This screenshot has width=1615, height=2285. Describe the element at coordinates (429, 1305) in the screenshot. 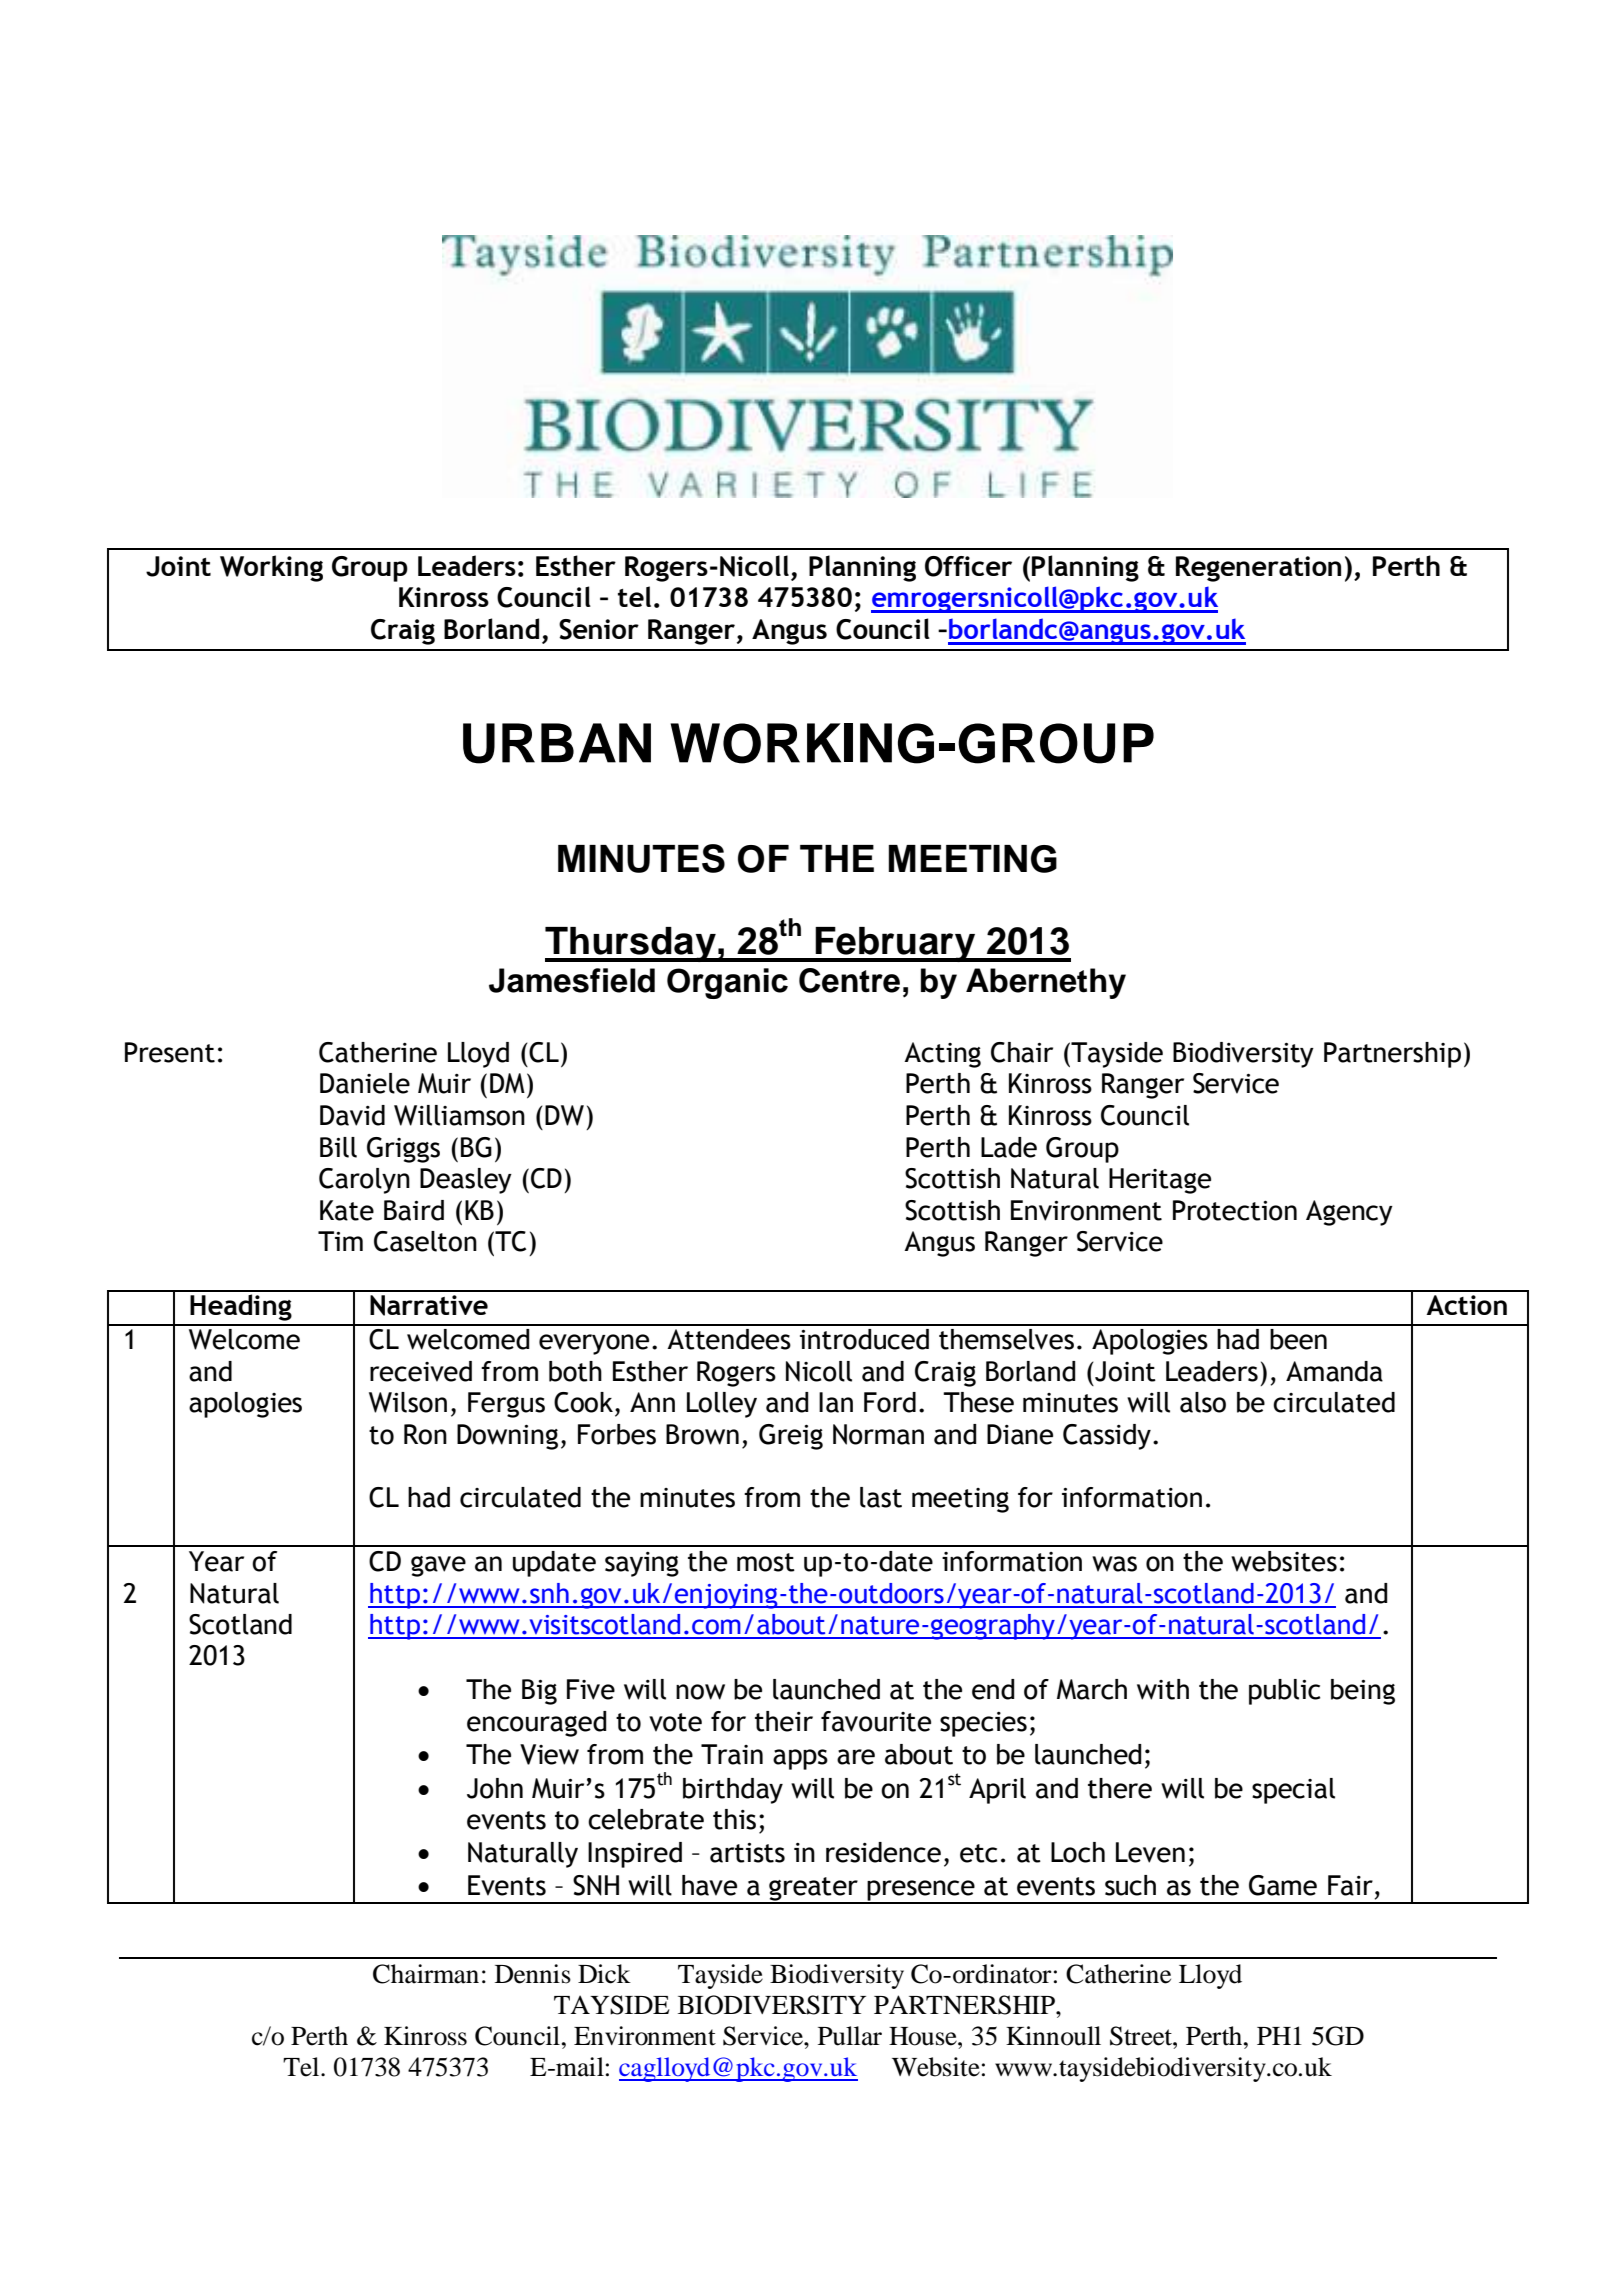

I see `Narrative` at that location.
